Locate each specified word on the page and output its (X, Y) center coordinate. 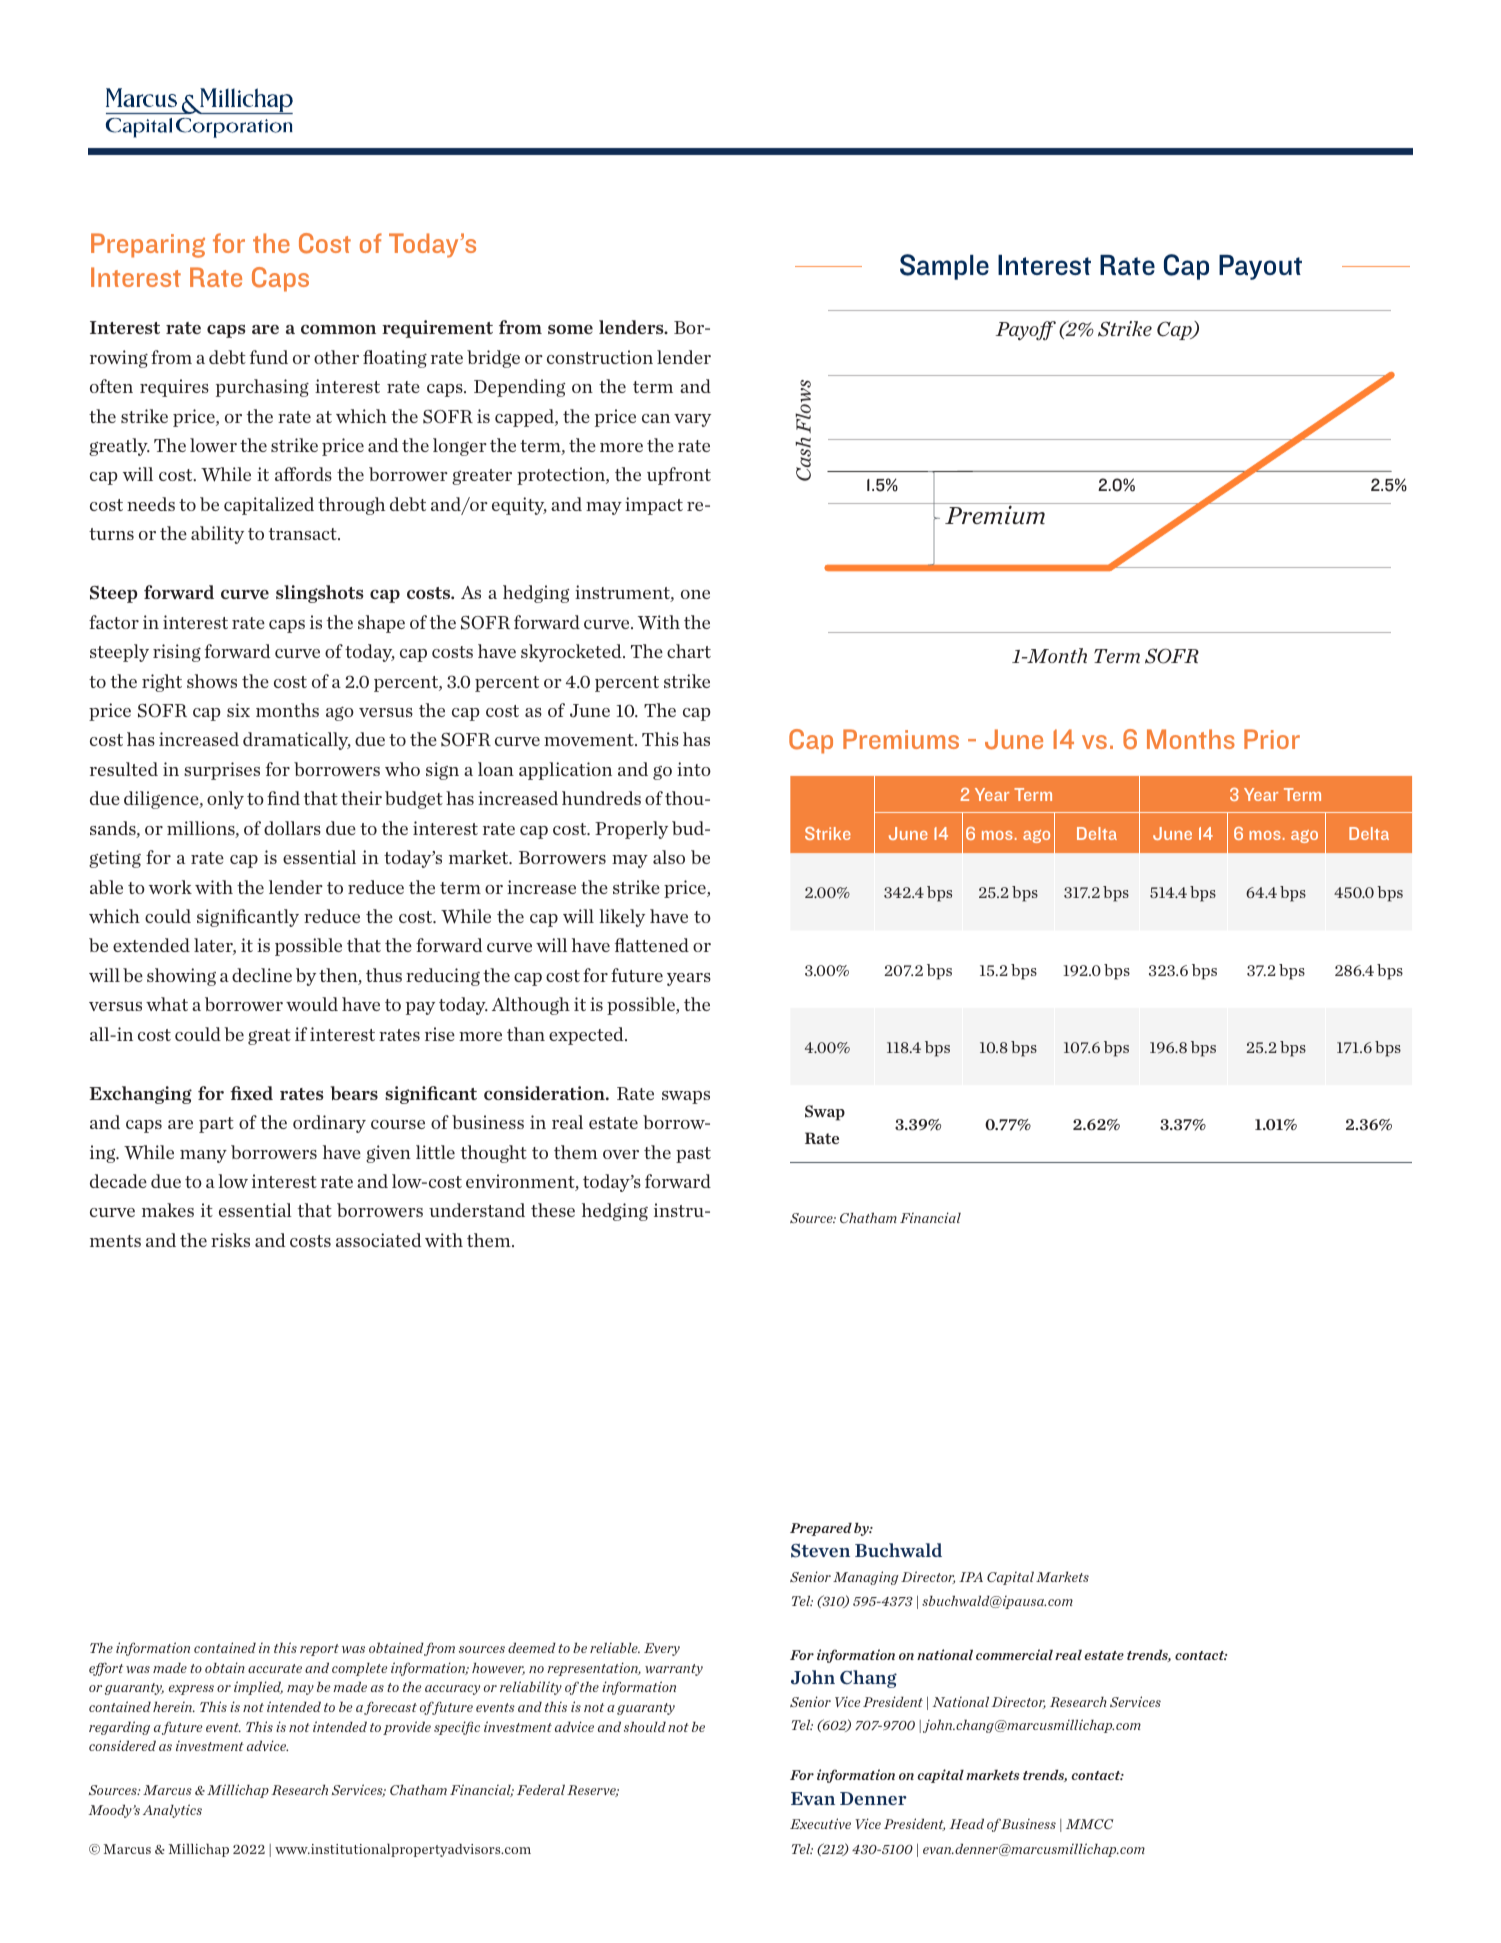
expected (587, 1036)
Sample (944, 267)
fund (269, 357)
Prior (1272, 739)
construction (600, 357)
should (645, 1726)
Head (966, 1823)
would (312, 1004)
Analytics (172, 1811)
